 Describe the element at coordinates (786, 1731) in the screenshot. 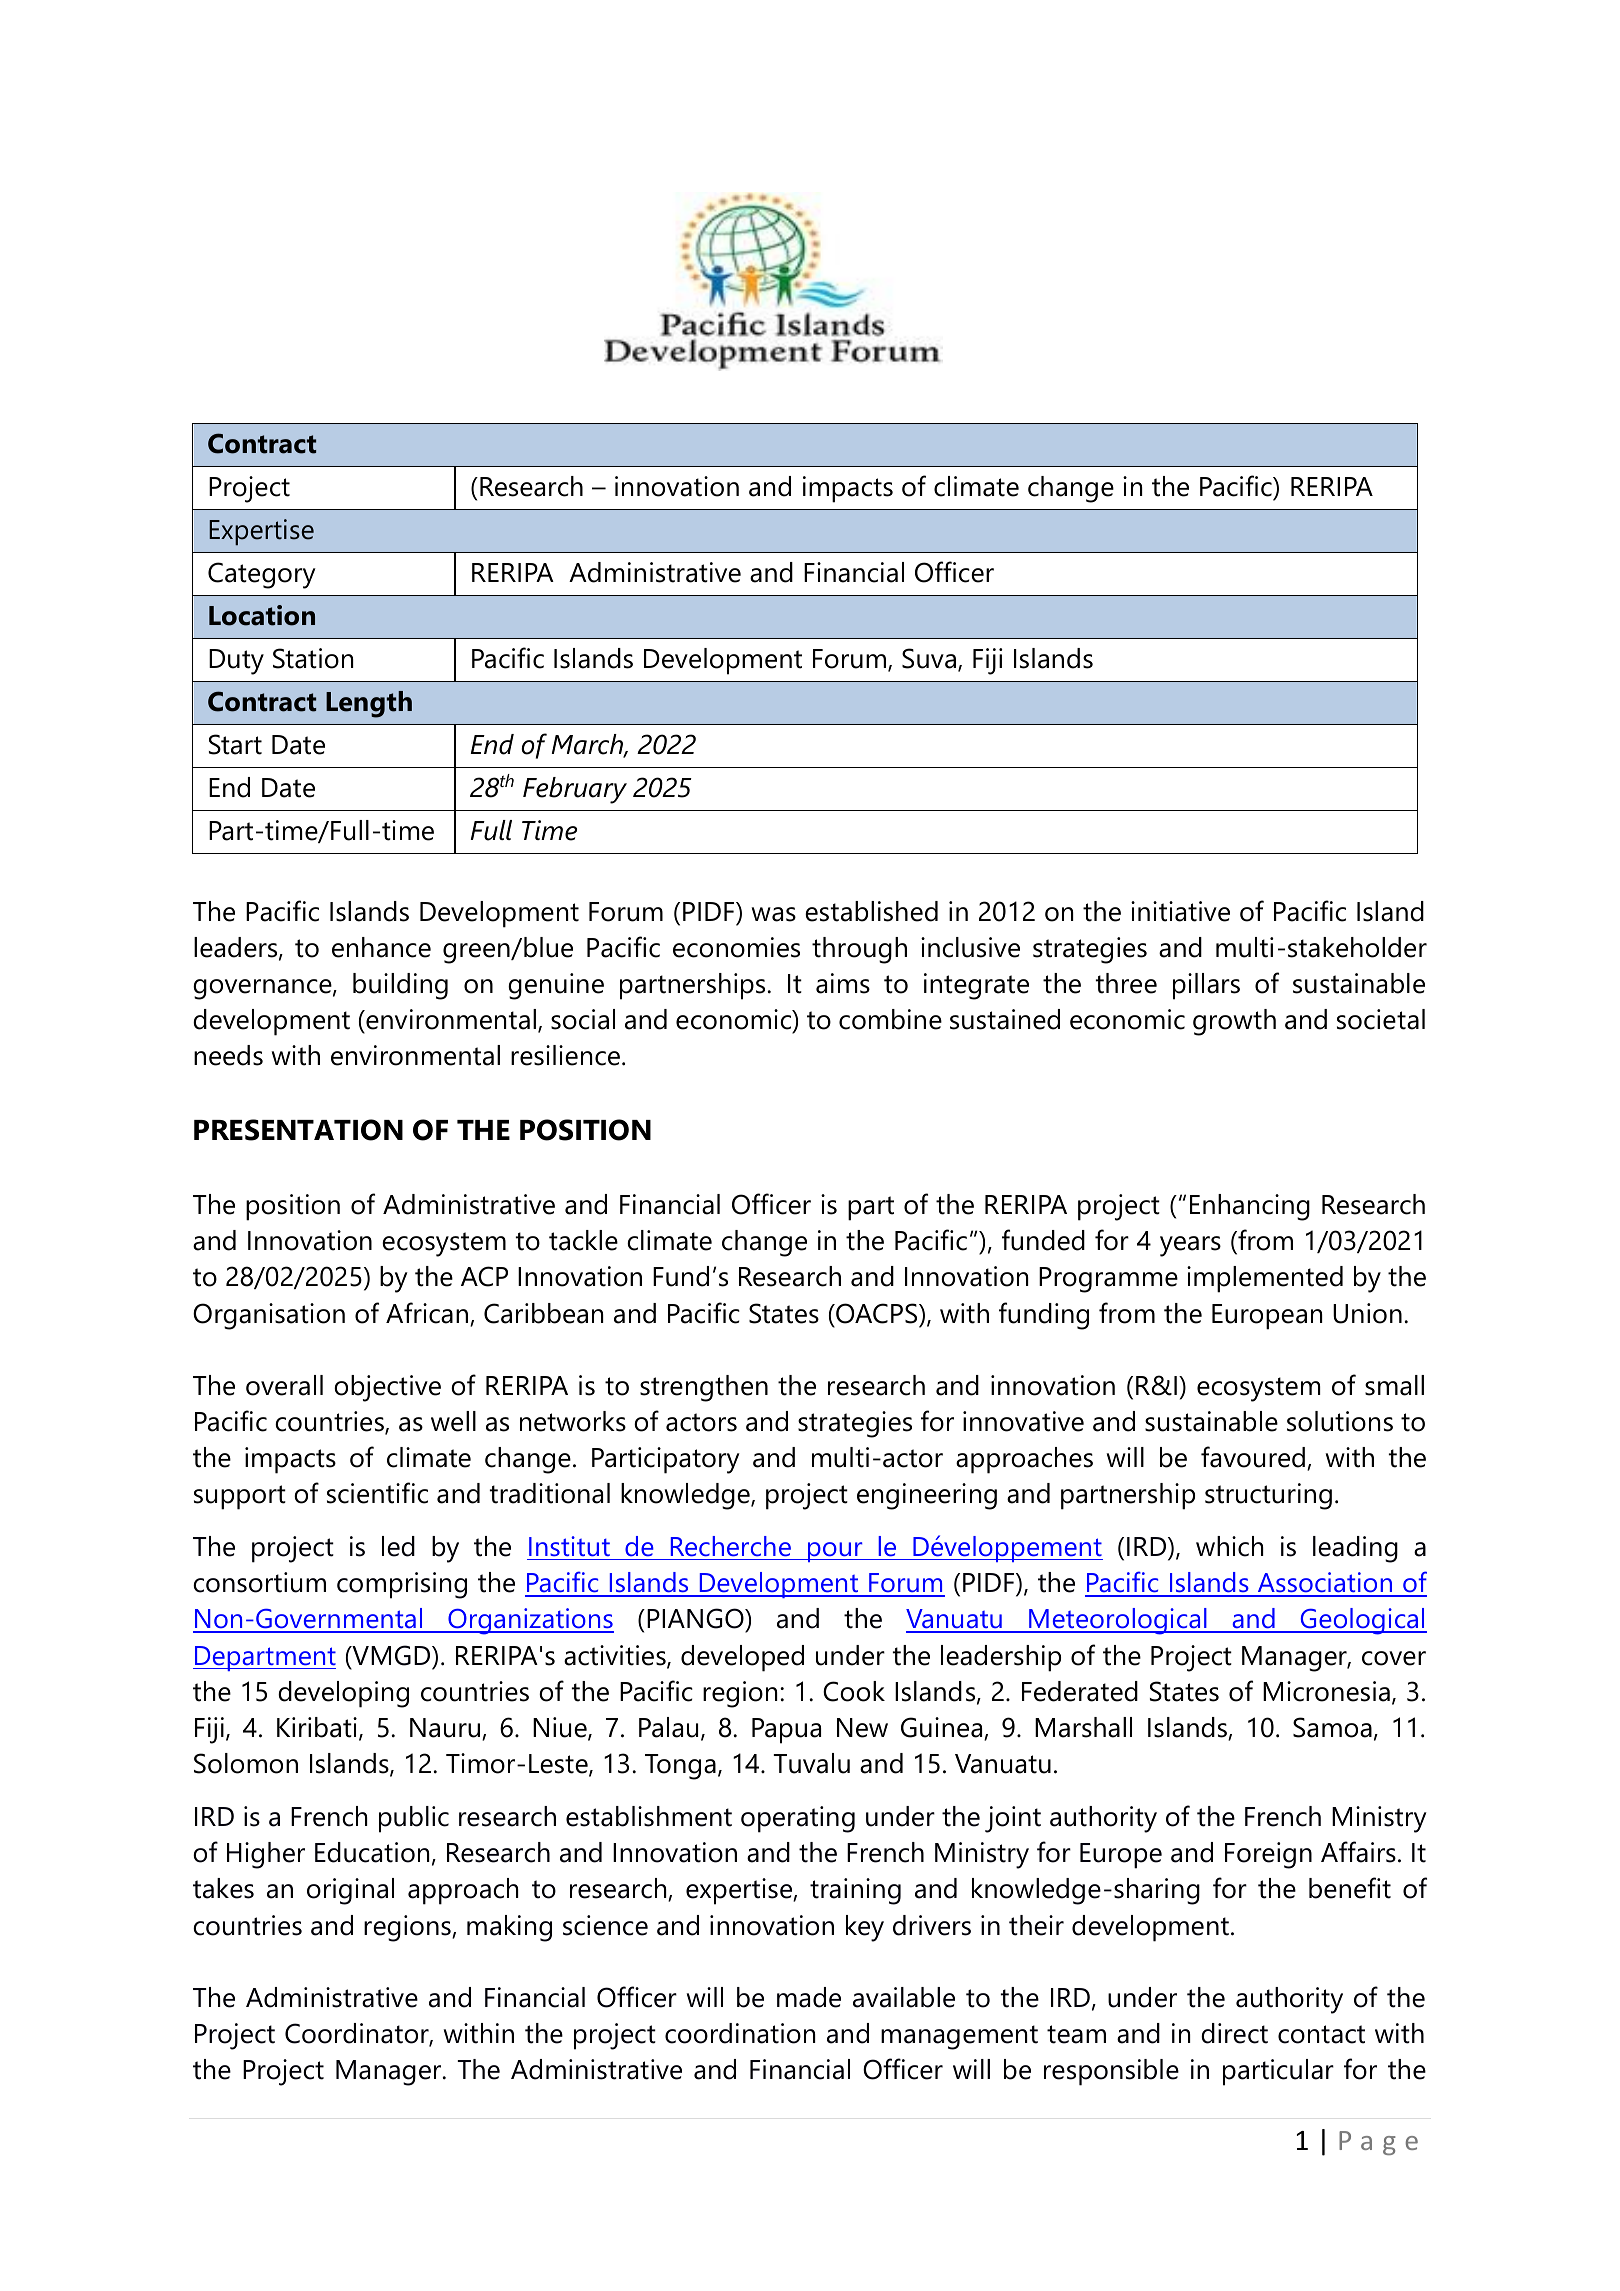

I see `Papua` at that location.
